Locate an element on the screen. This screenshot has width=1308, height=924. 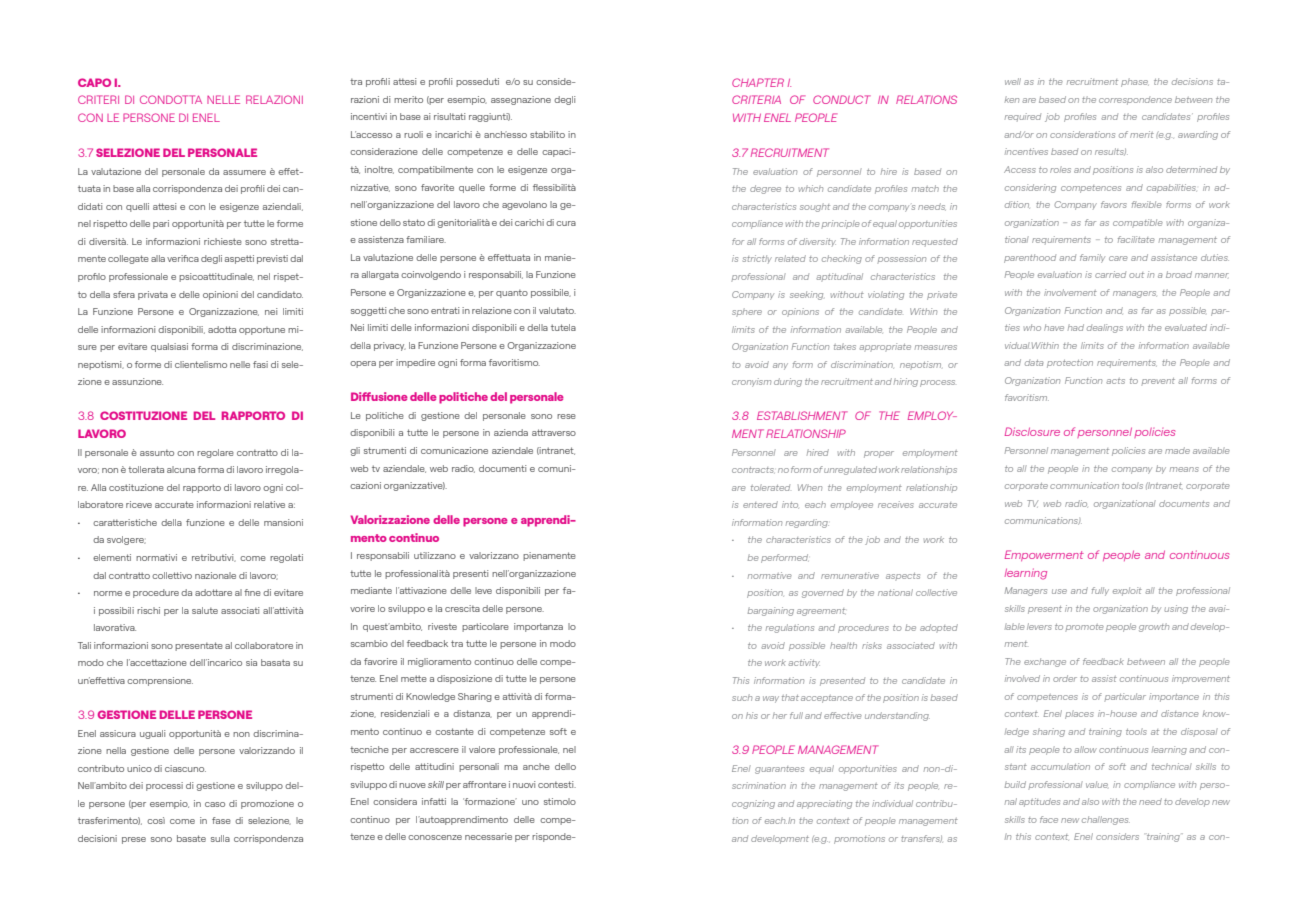
sphere is located at coordinates (747, 312).
